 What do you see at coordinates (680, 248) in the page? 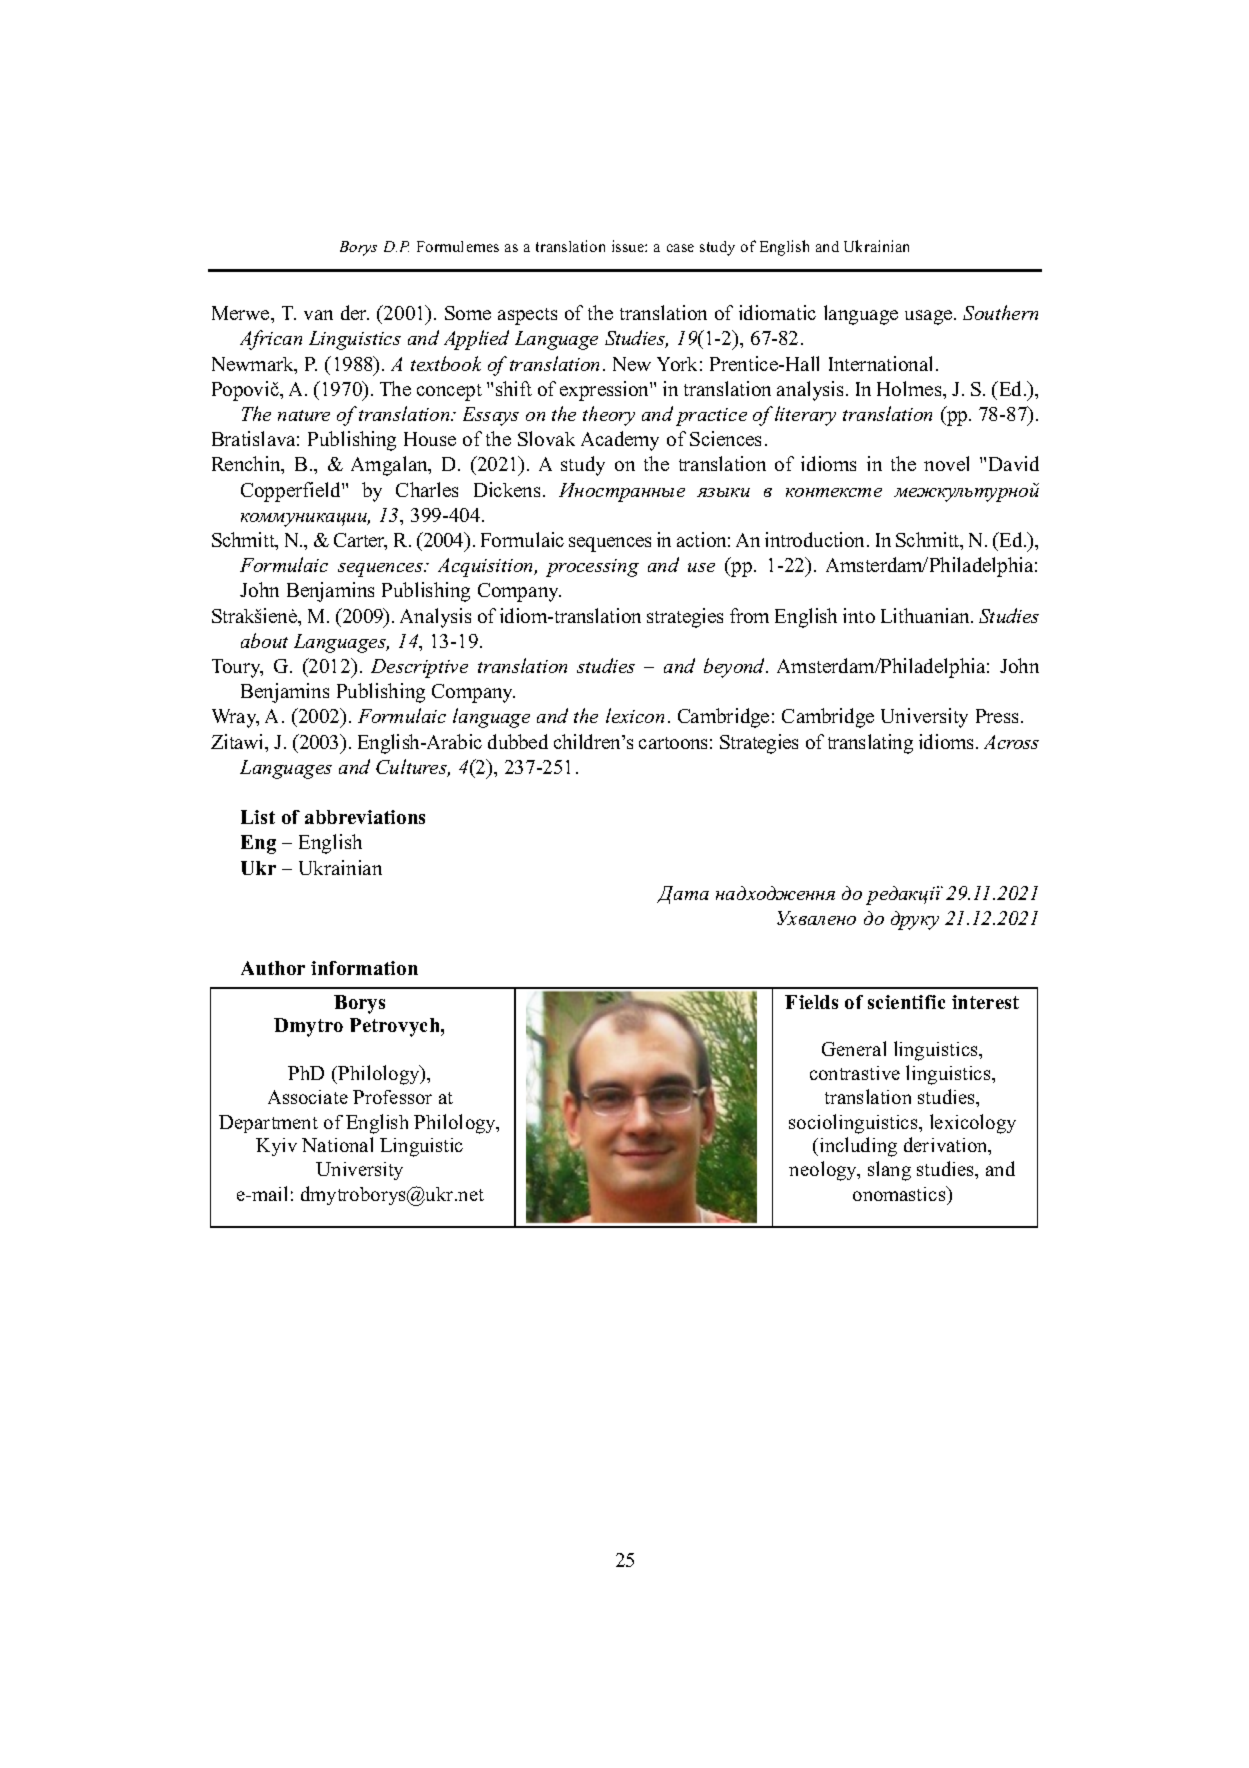
I see `case` at bounding box center [680, 248].
